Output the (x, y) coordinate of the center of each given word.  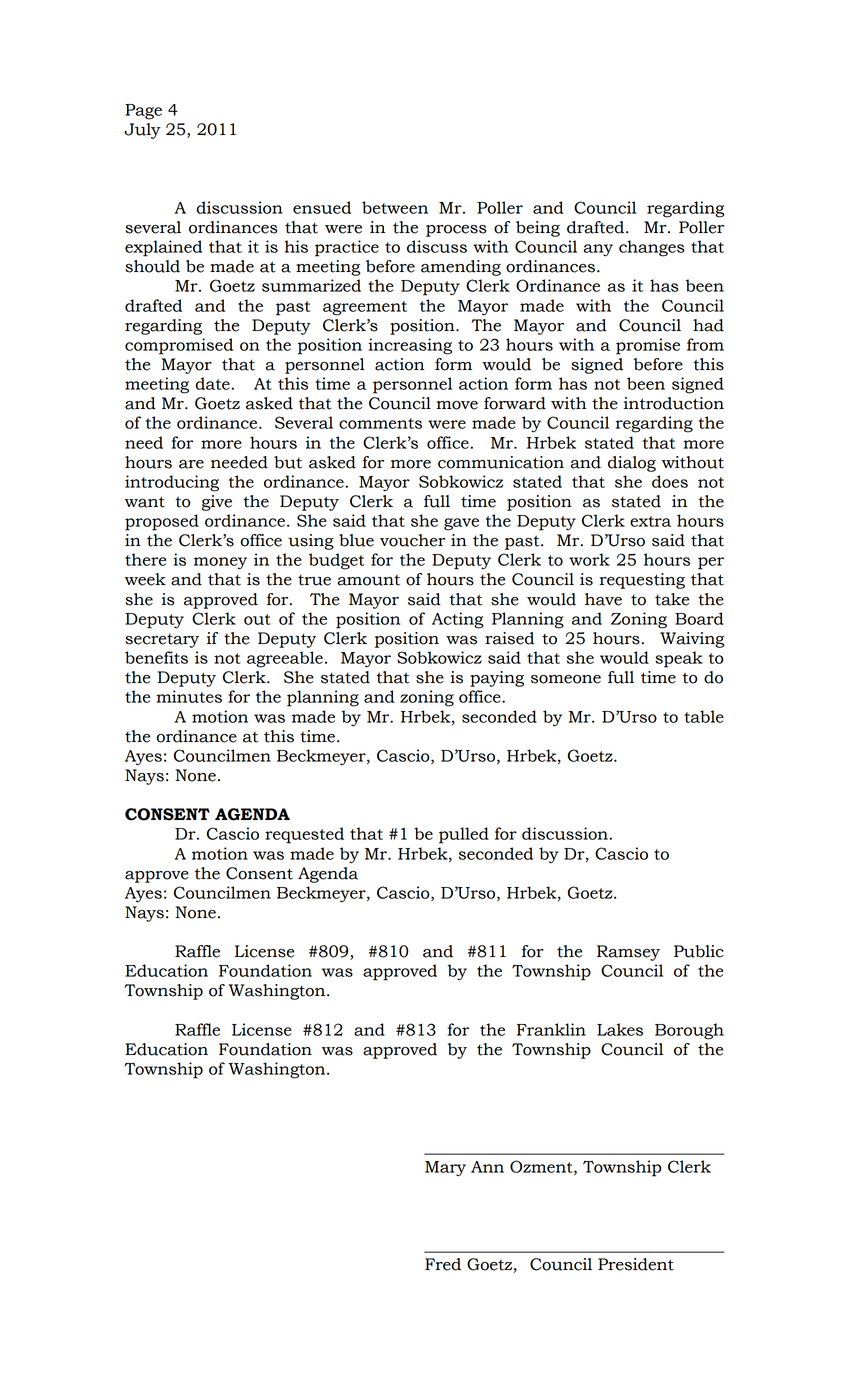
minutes (189, 696)
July (142, 131)
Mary (445, 1169)
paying (497, 679)
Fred (443, 1264)
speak (679, 659)
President (636, 1264)
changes (652, 248)
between (395, 207)
